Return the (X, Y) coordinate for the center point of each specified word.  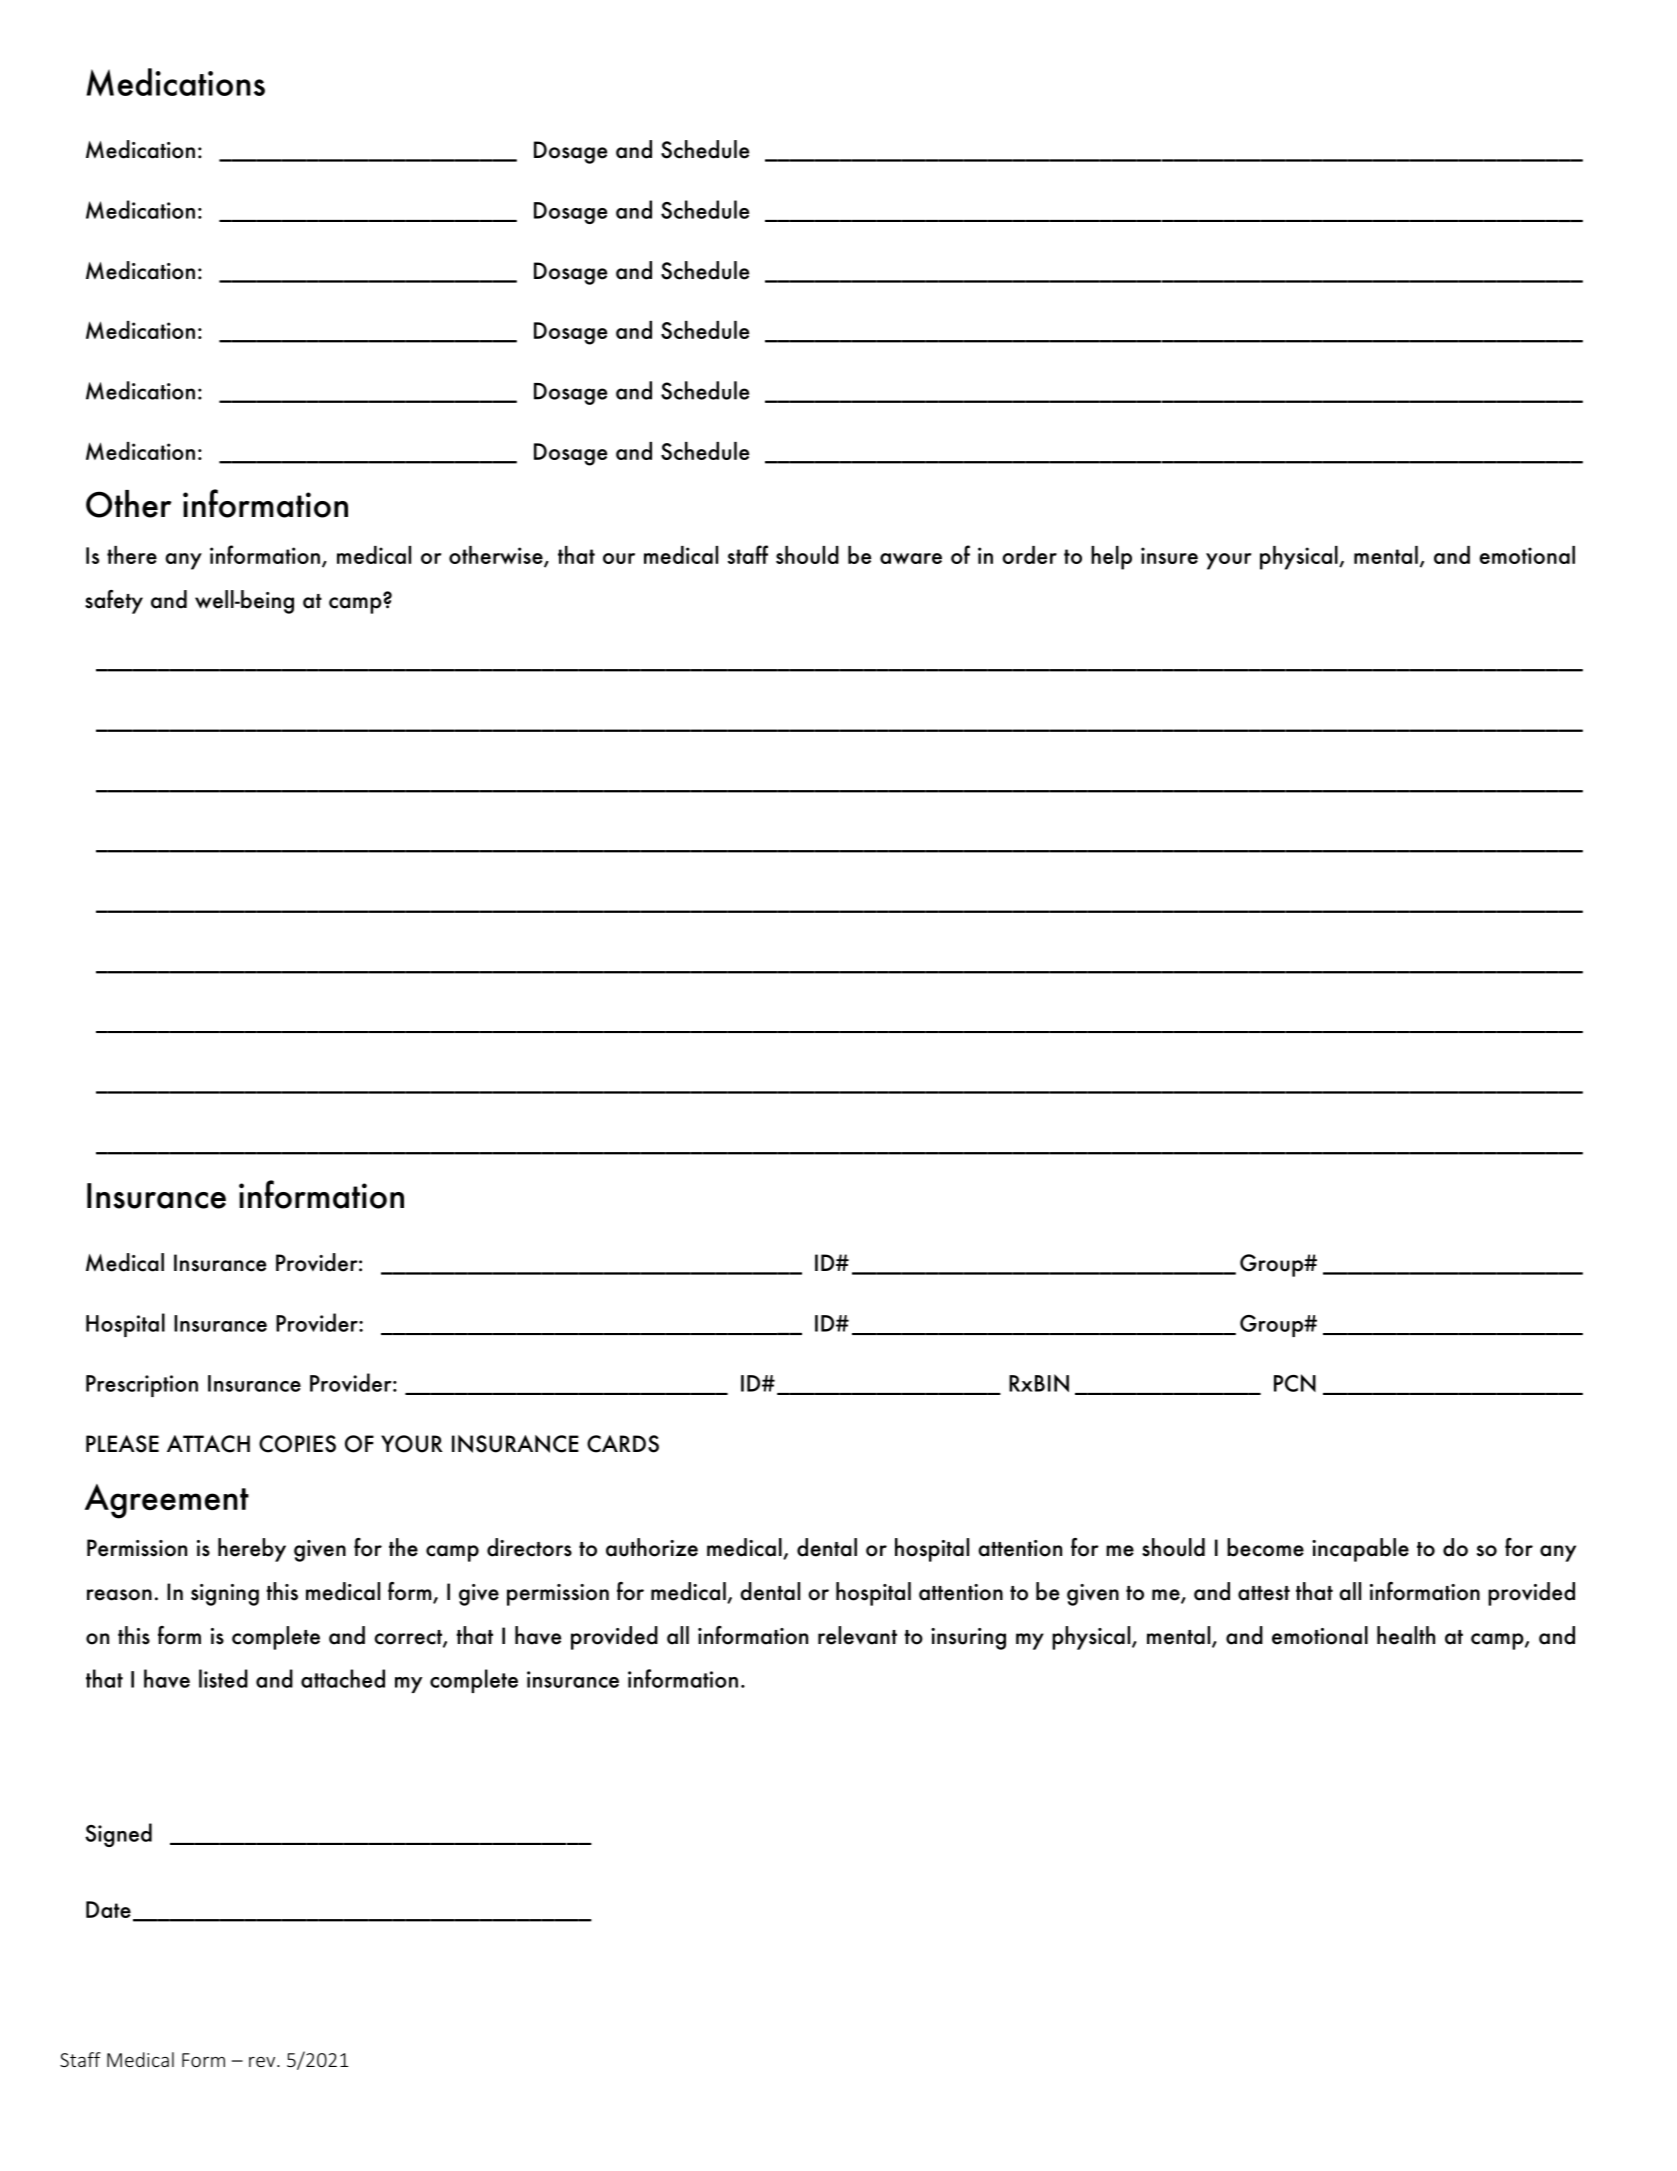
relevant (857, 1635)
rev (263, 2062)
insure (1169, 555)
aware (911, 558)
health (1406, 1635)
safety (114, 602)
